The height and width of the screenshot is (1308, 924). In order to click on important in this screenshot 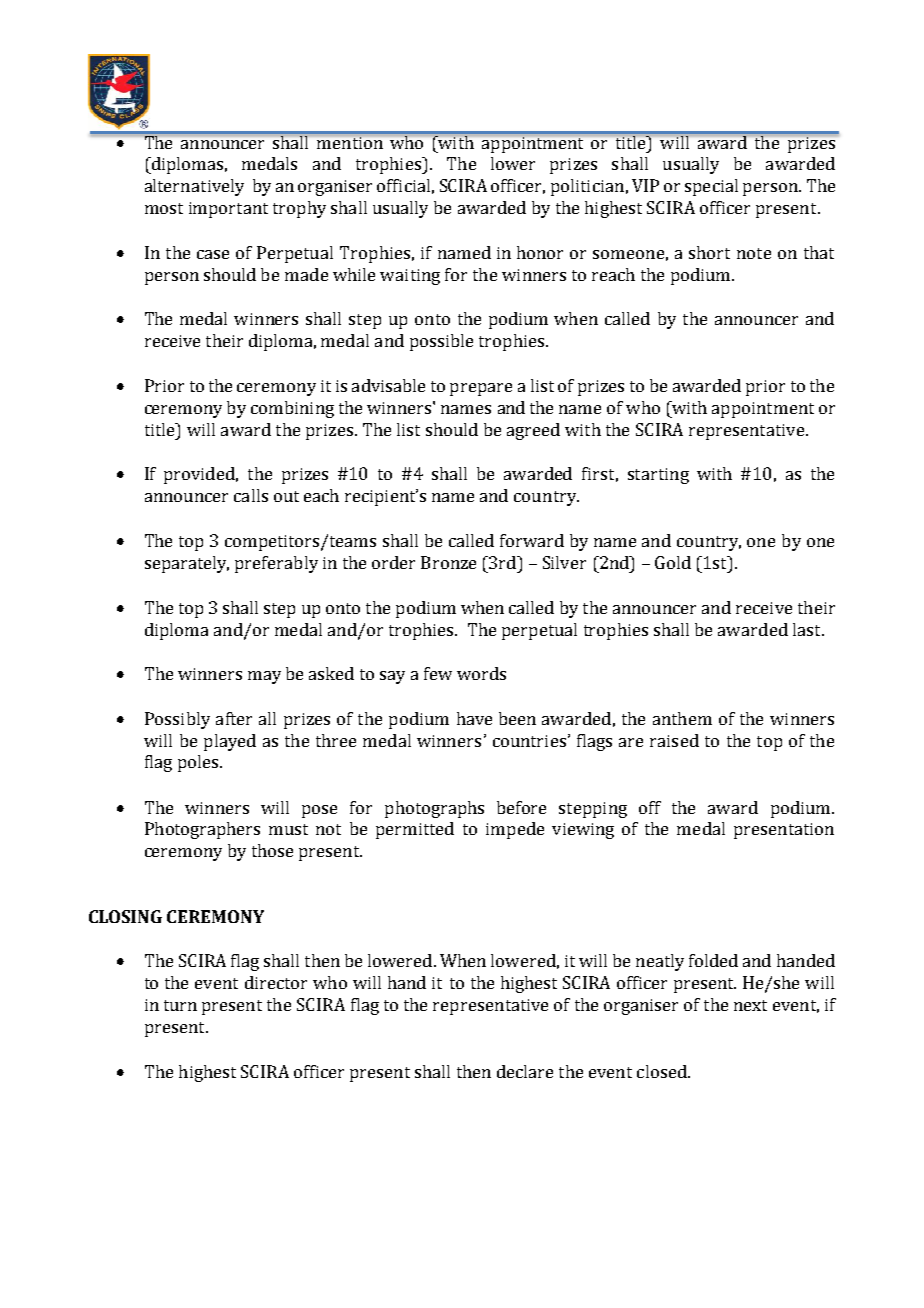, I will do `click(228, 210)`.
